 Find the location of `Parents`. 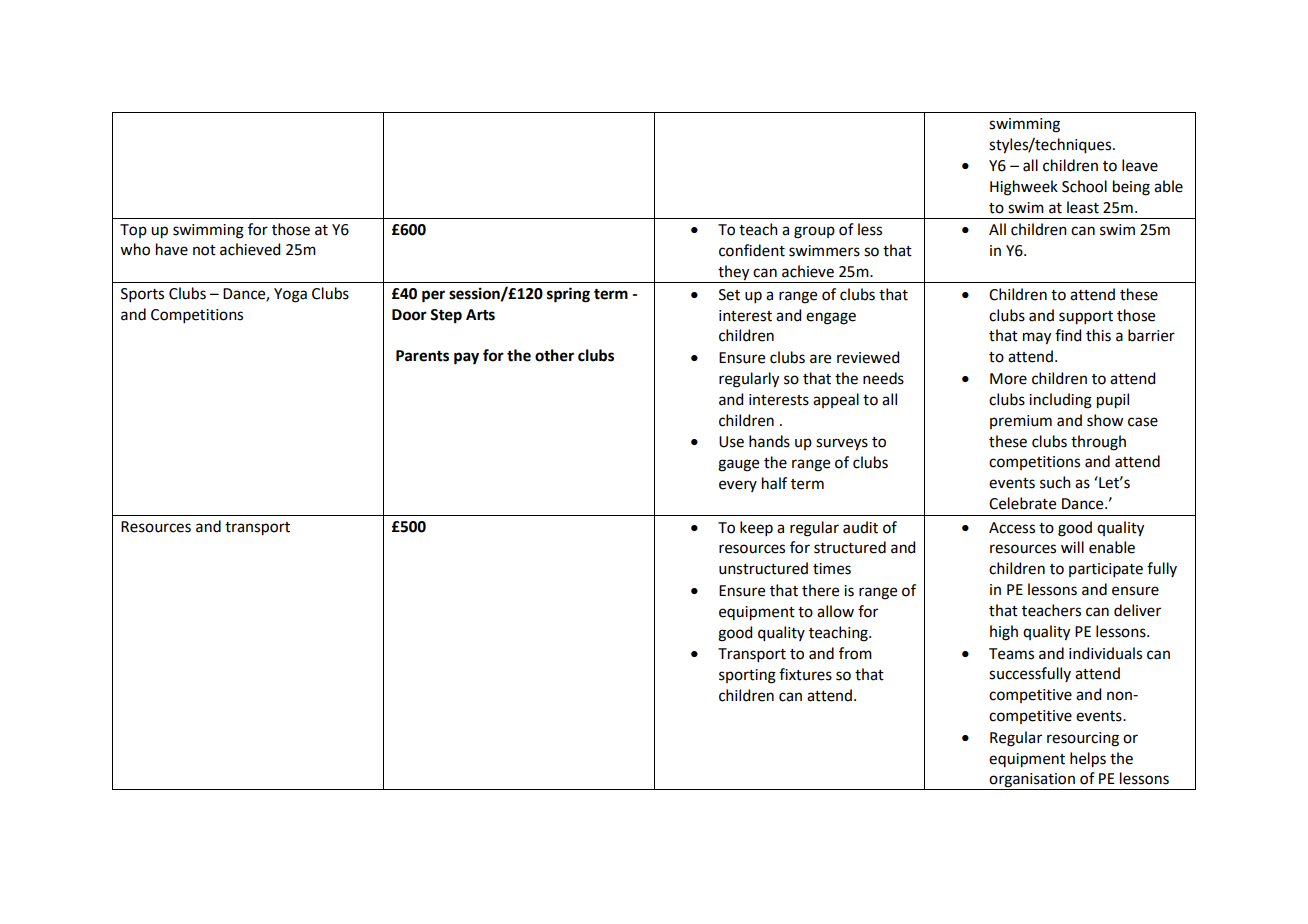

Parents is located at coordinates (422, 356).
